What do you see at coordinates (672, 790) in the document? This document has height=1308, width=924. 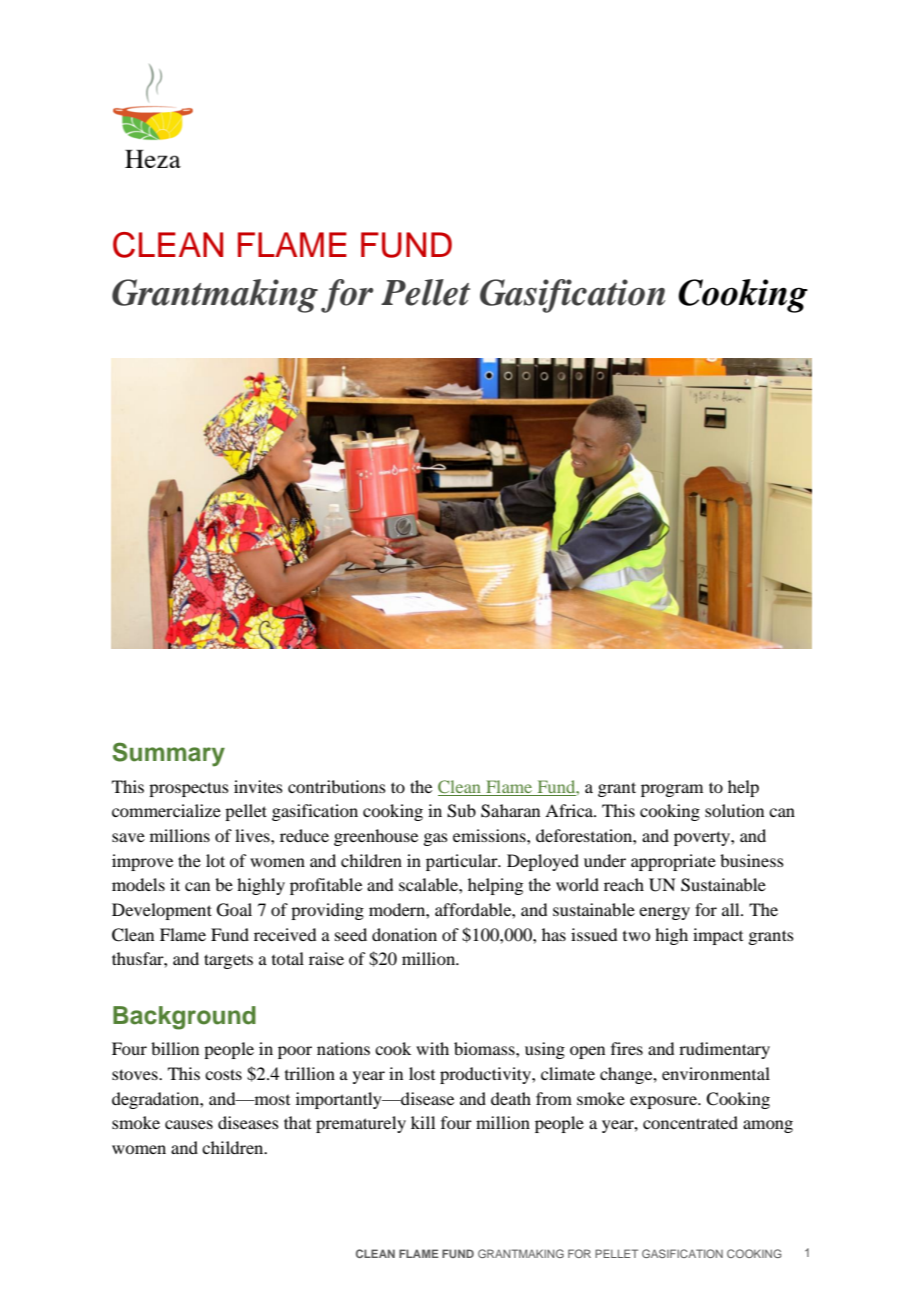 I see `program` at bounding box center [672, 790].
